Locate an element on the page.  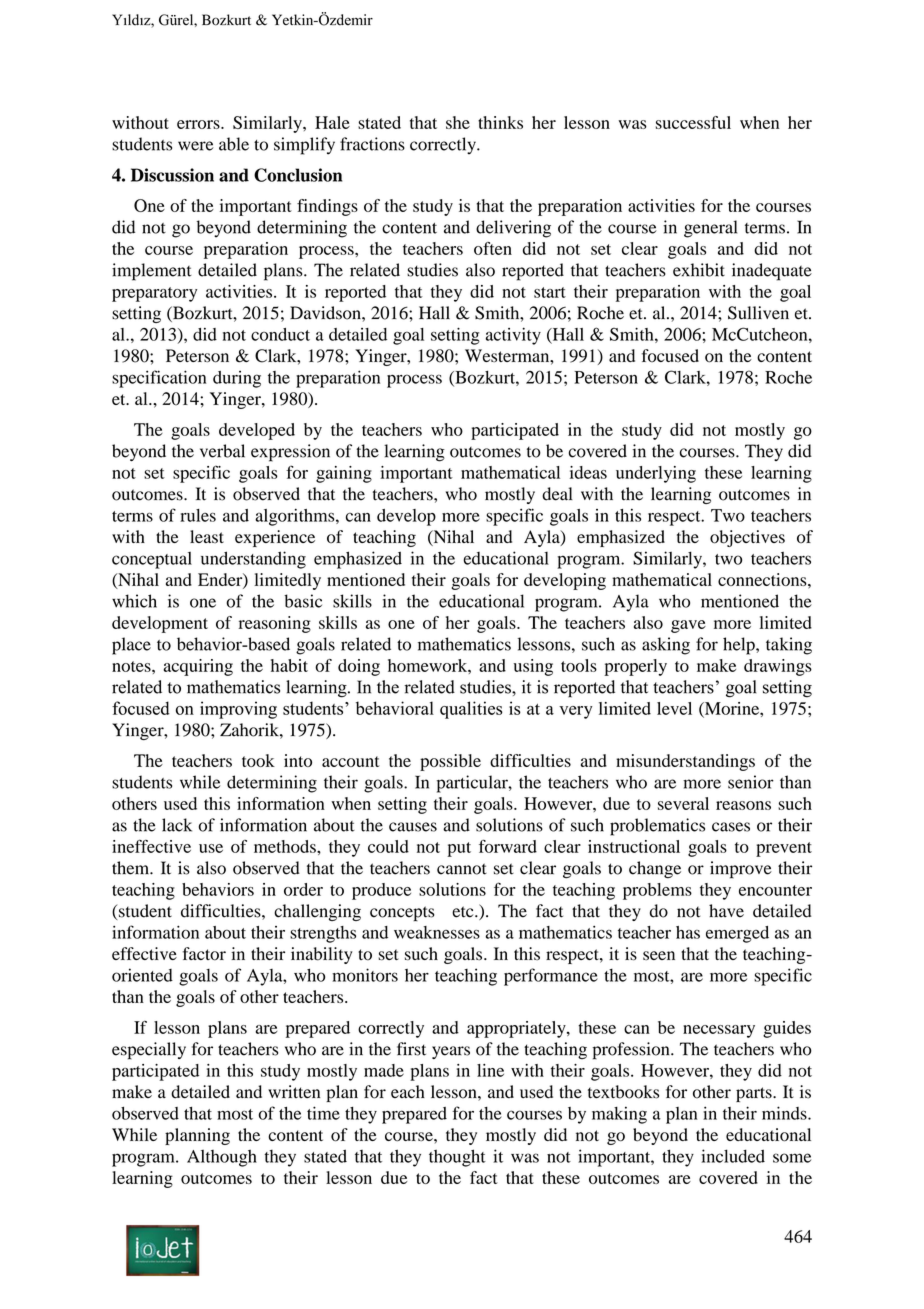
possible is located at coordinates (450, 762).
